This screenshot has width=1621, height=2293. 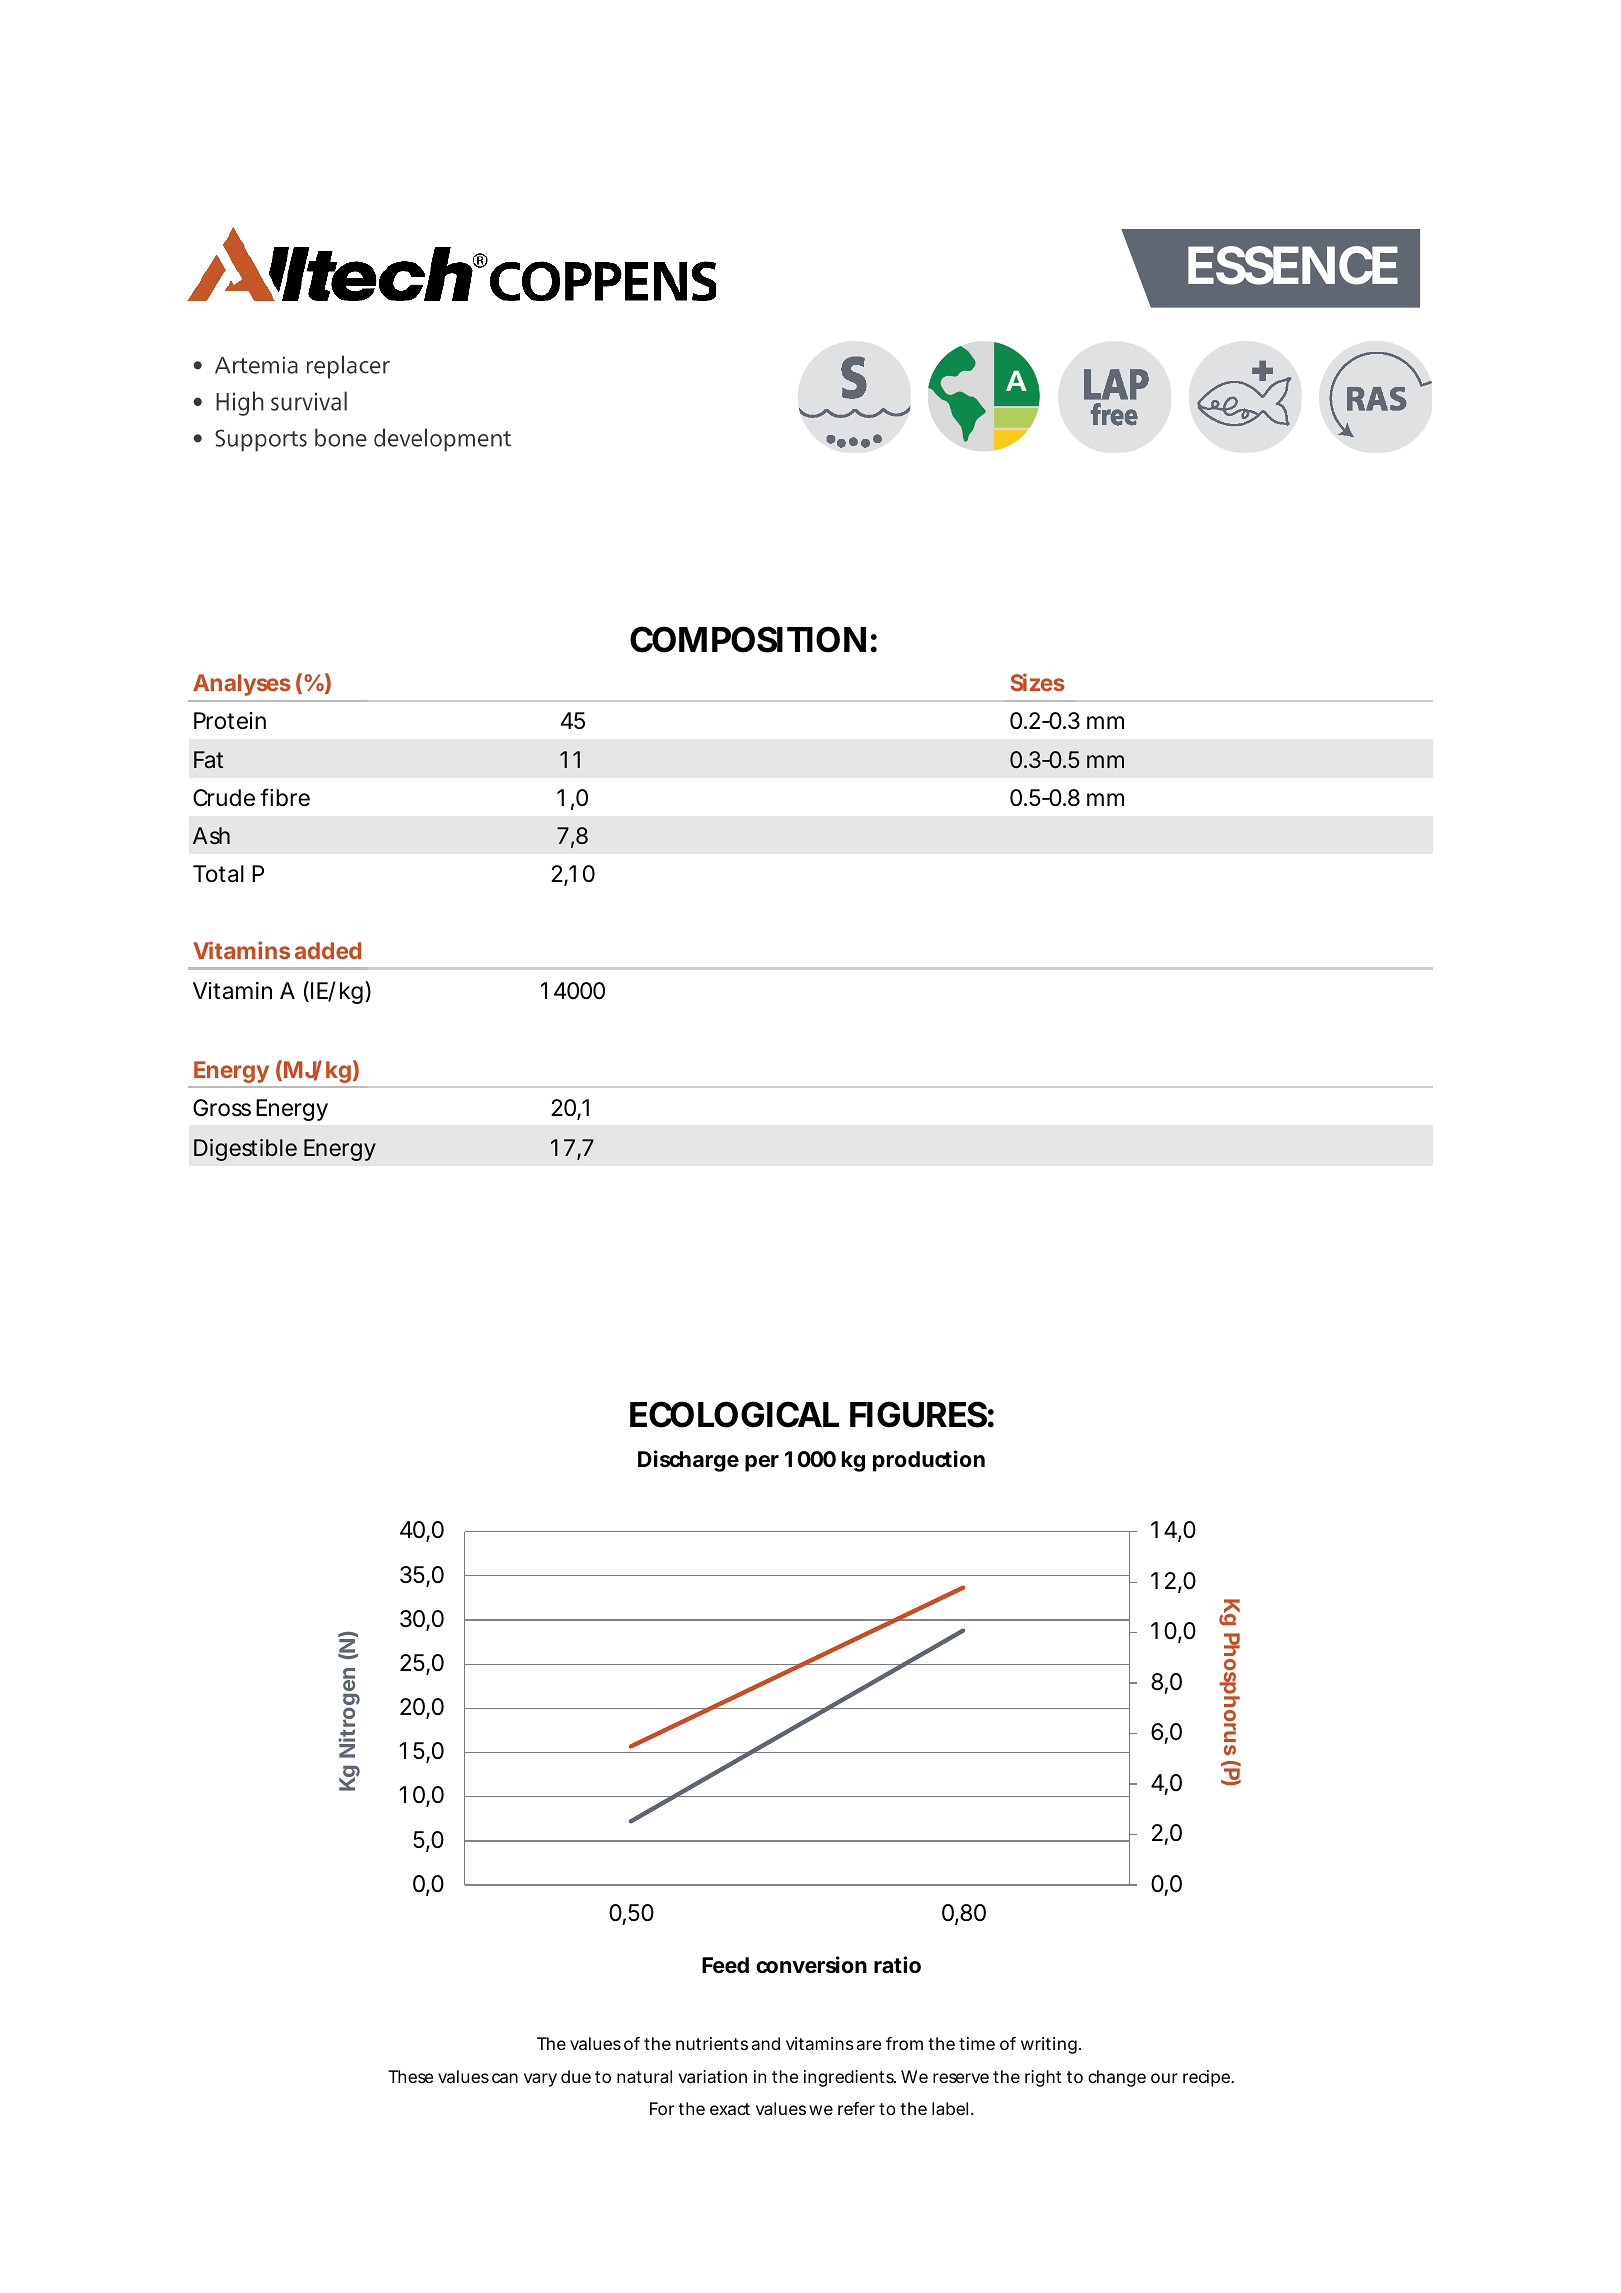 What do you see at coordinates (762, 1463) in the screenshot?
I see `per` at bounding box center [762, 1463].
